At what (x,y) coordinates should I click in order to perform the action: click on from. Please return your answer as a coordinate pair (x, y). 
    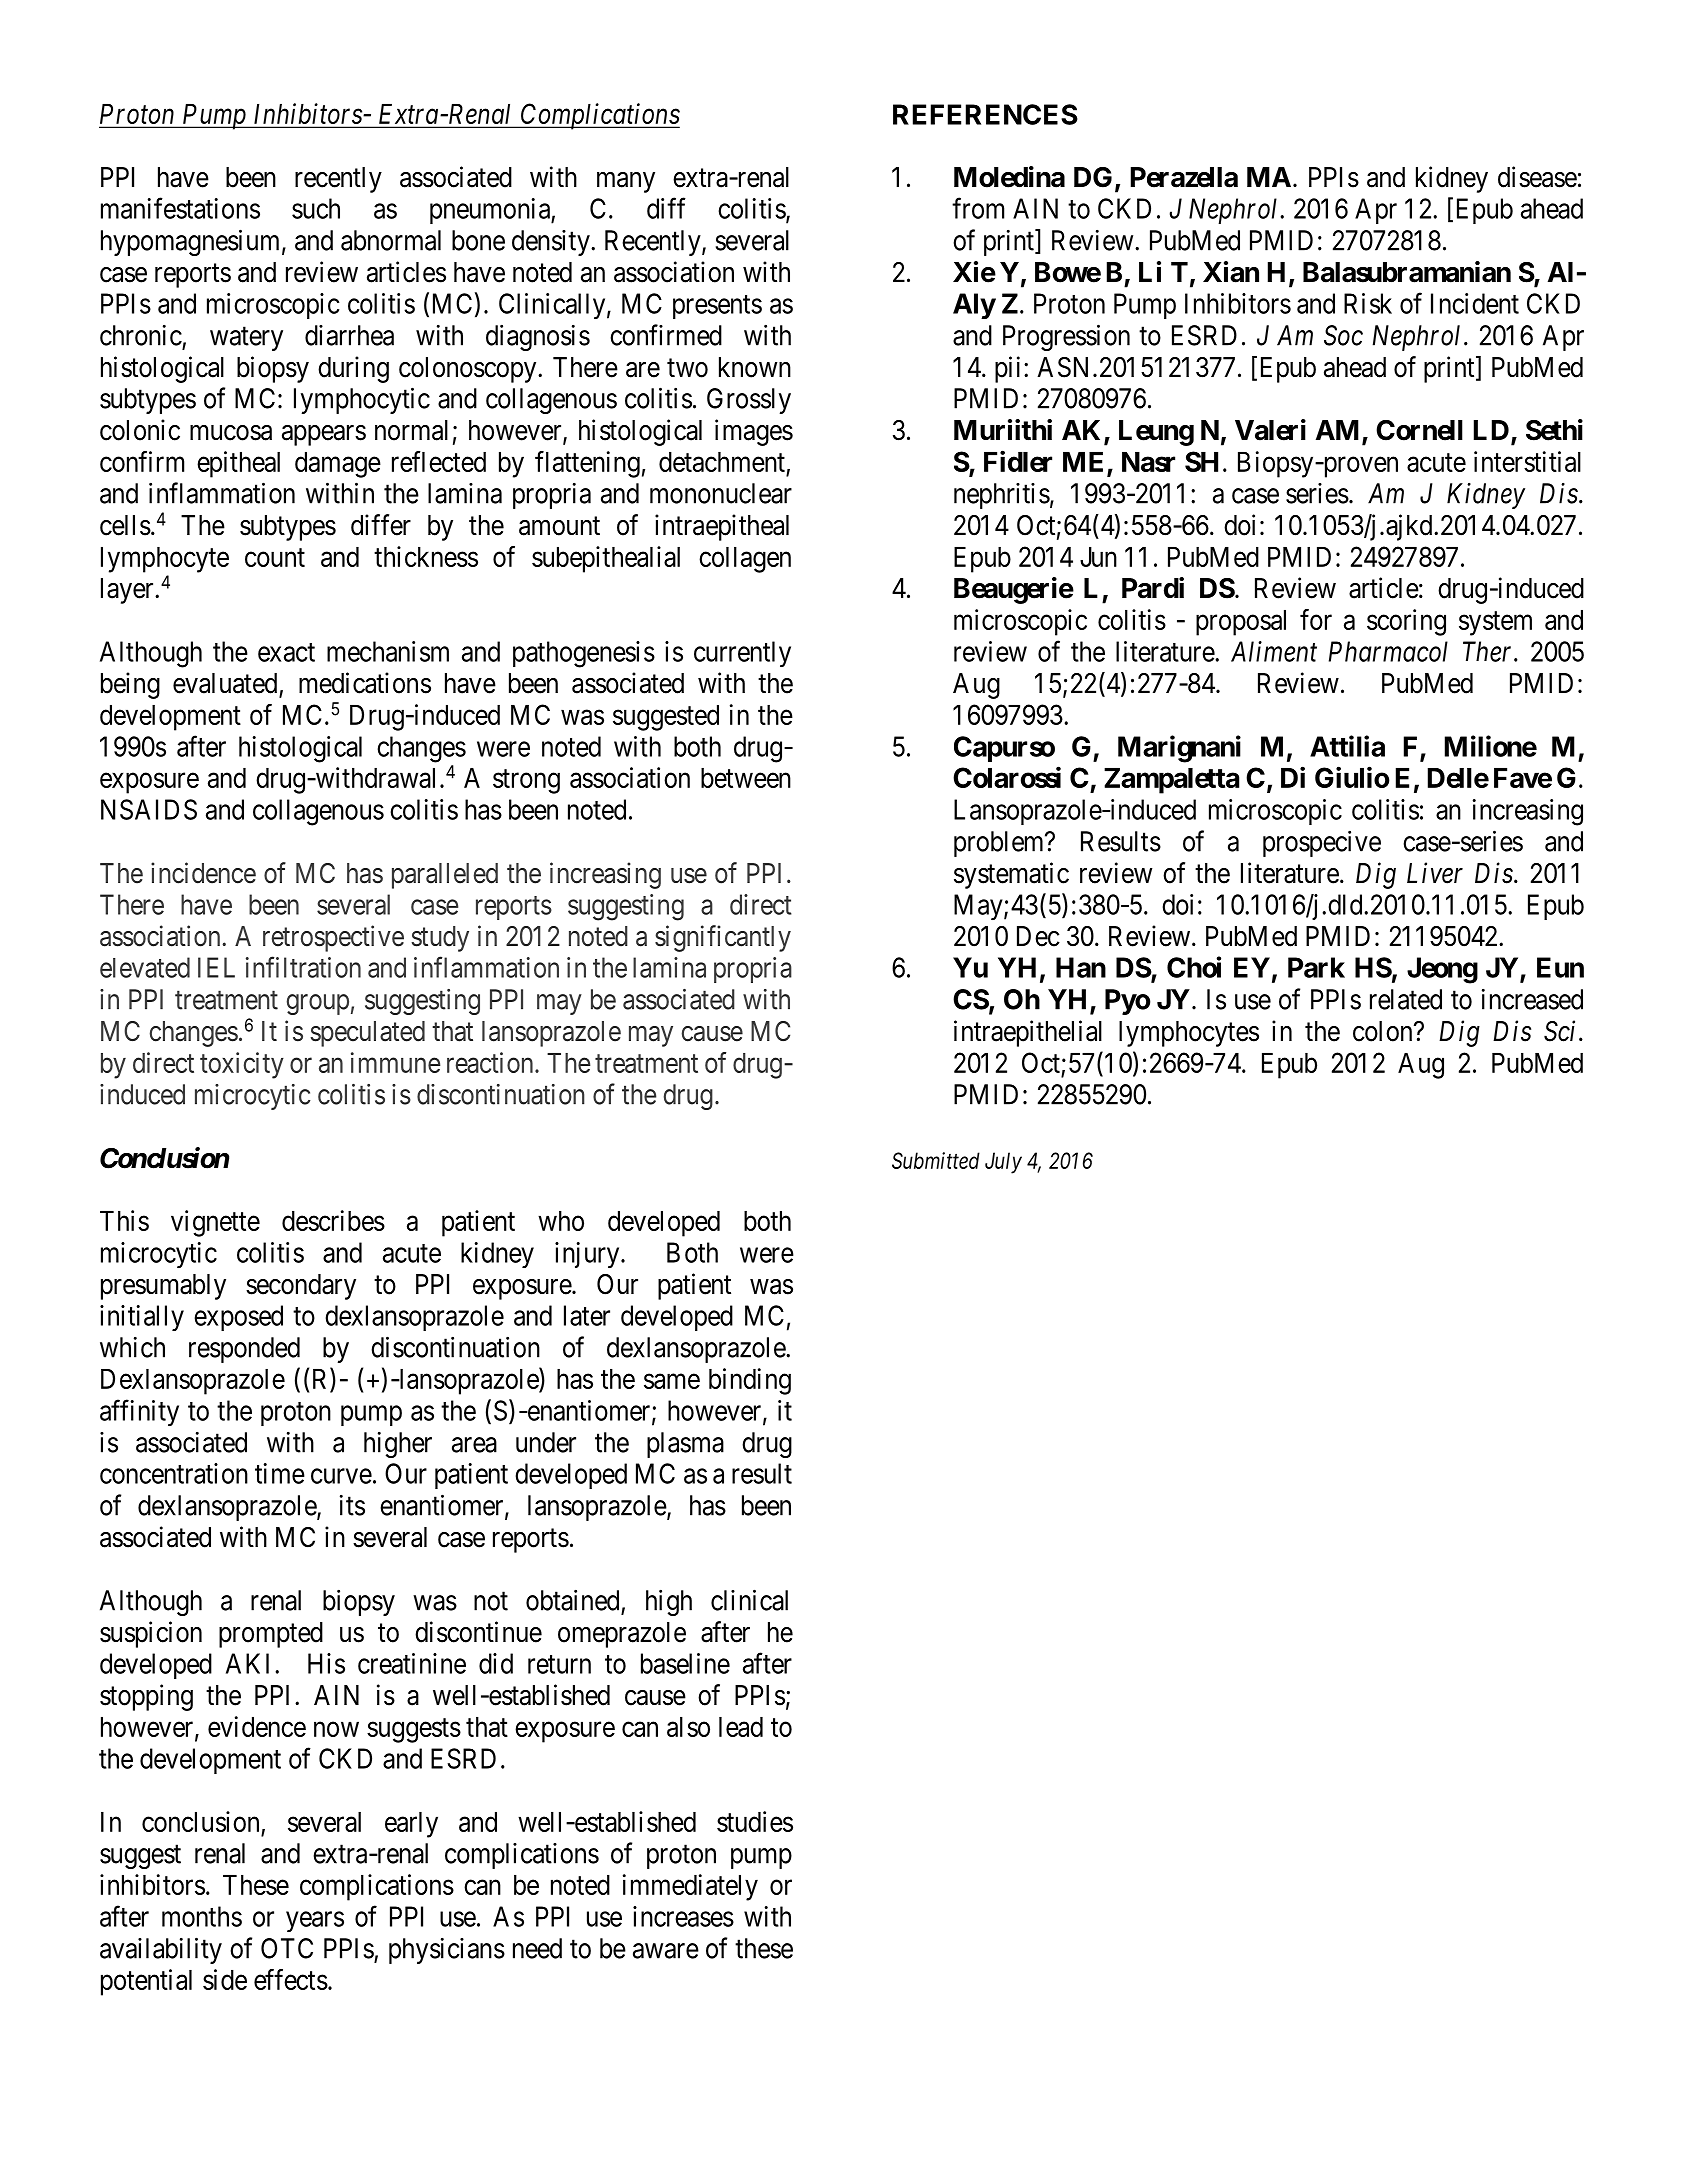
    Looking at the image, I should click on (978, 208).
